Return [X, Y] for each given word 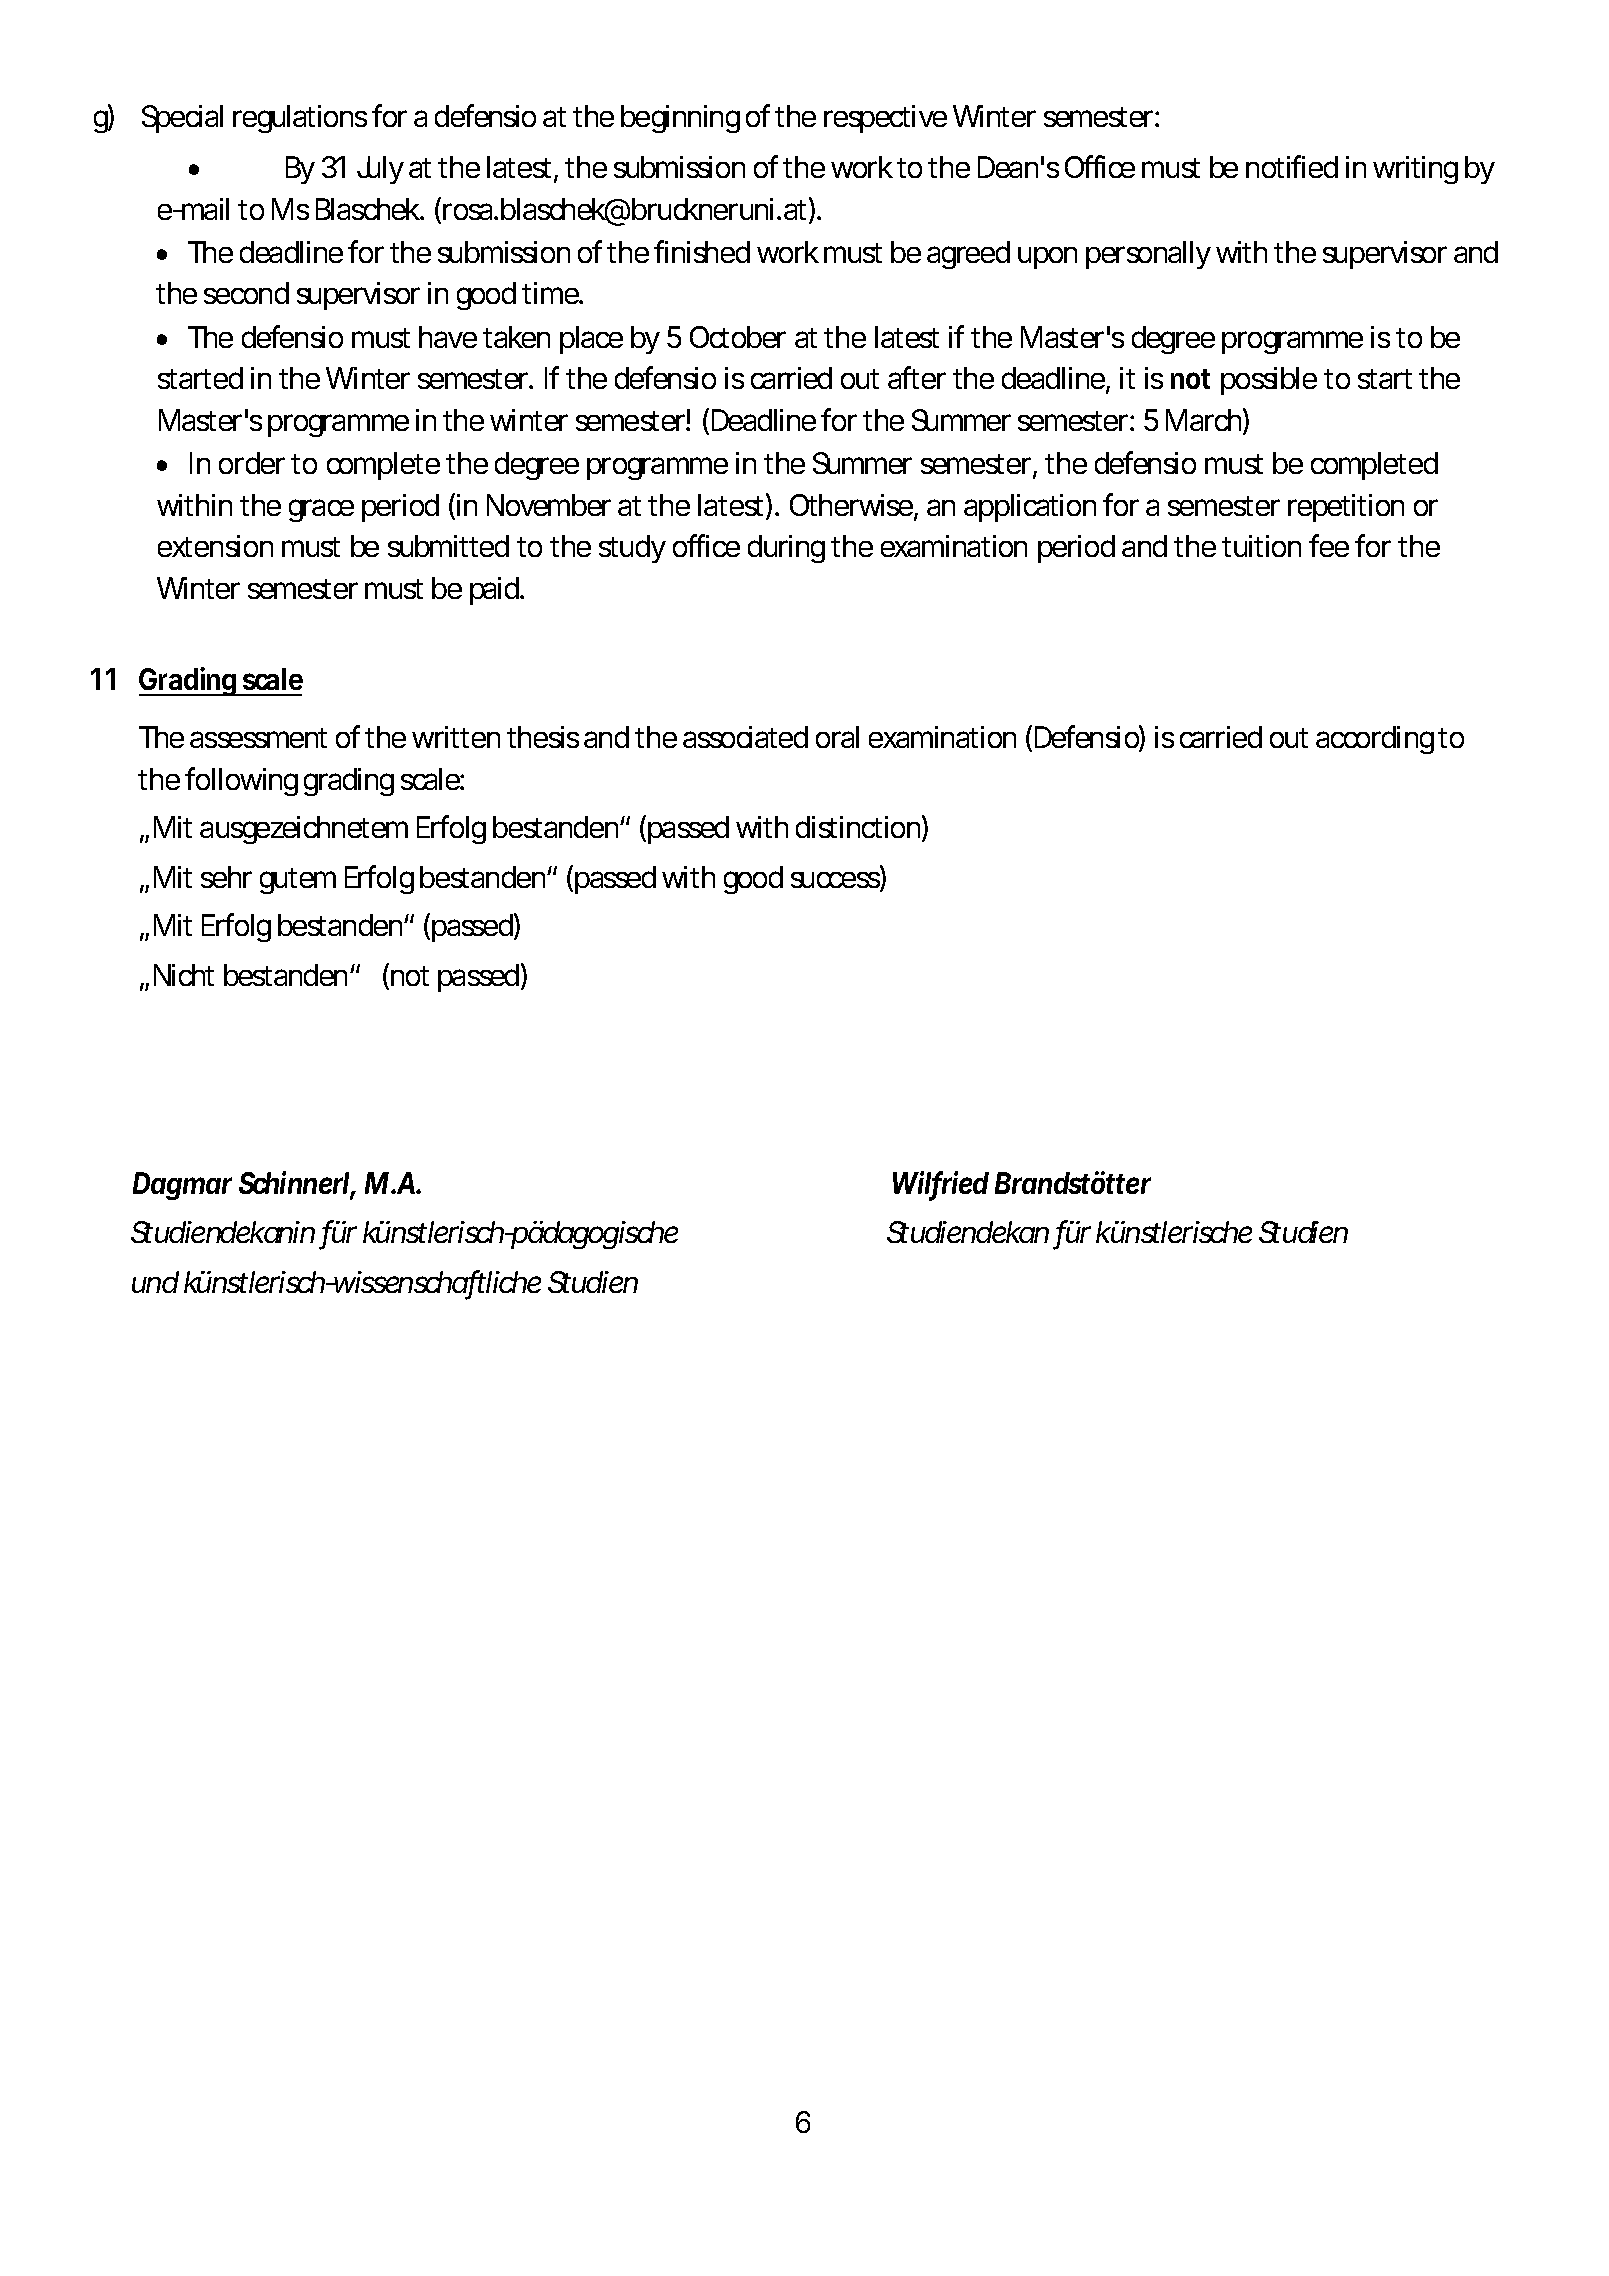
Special [182, 119]
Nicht [184, 975]
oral [837, 737]
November [549, 505]
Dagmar [182, 1186]
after [917, 377]
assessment [258, 738]
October [738, 337]
